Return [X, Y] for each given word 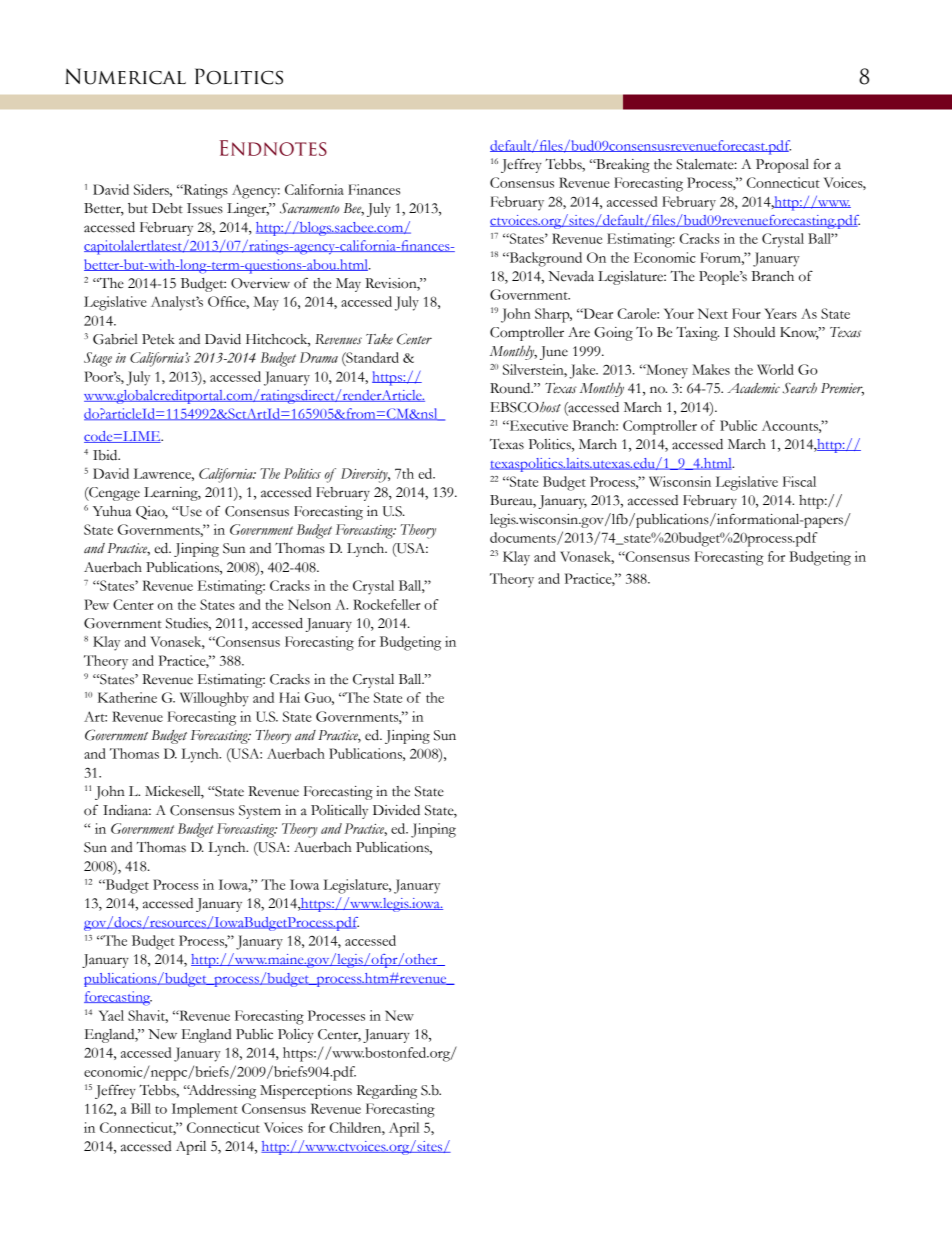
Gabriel [115, 339]
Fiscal [799, 481]
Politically [339, 812]
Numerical [125, 76]
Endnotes [273, 148]
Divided [396, 810]
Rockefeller [386, 604]
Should [754, 332]
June [554, 353]
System [260, 812]
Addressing [221, 1092]
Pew [96, 604]
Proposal [782, 166]
